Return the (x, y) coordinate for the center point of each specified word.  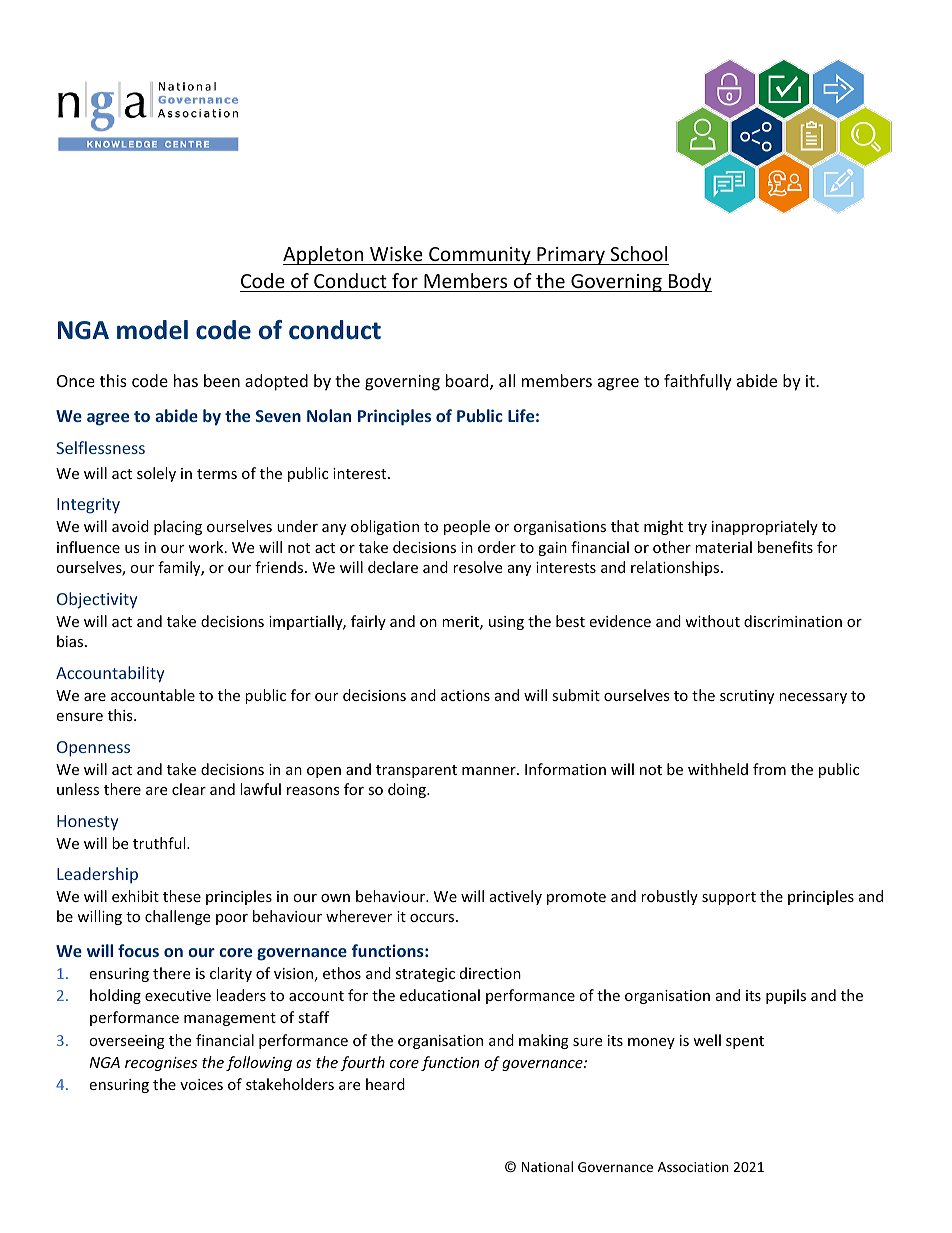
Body (689, 282)
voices (201, 1084)
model (152, 330)
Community (480, 256)
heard (385, 1084)
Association (693, 1167)
